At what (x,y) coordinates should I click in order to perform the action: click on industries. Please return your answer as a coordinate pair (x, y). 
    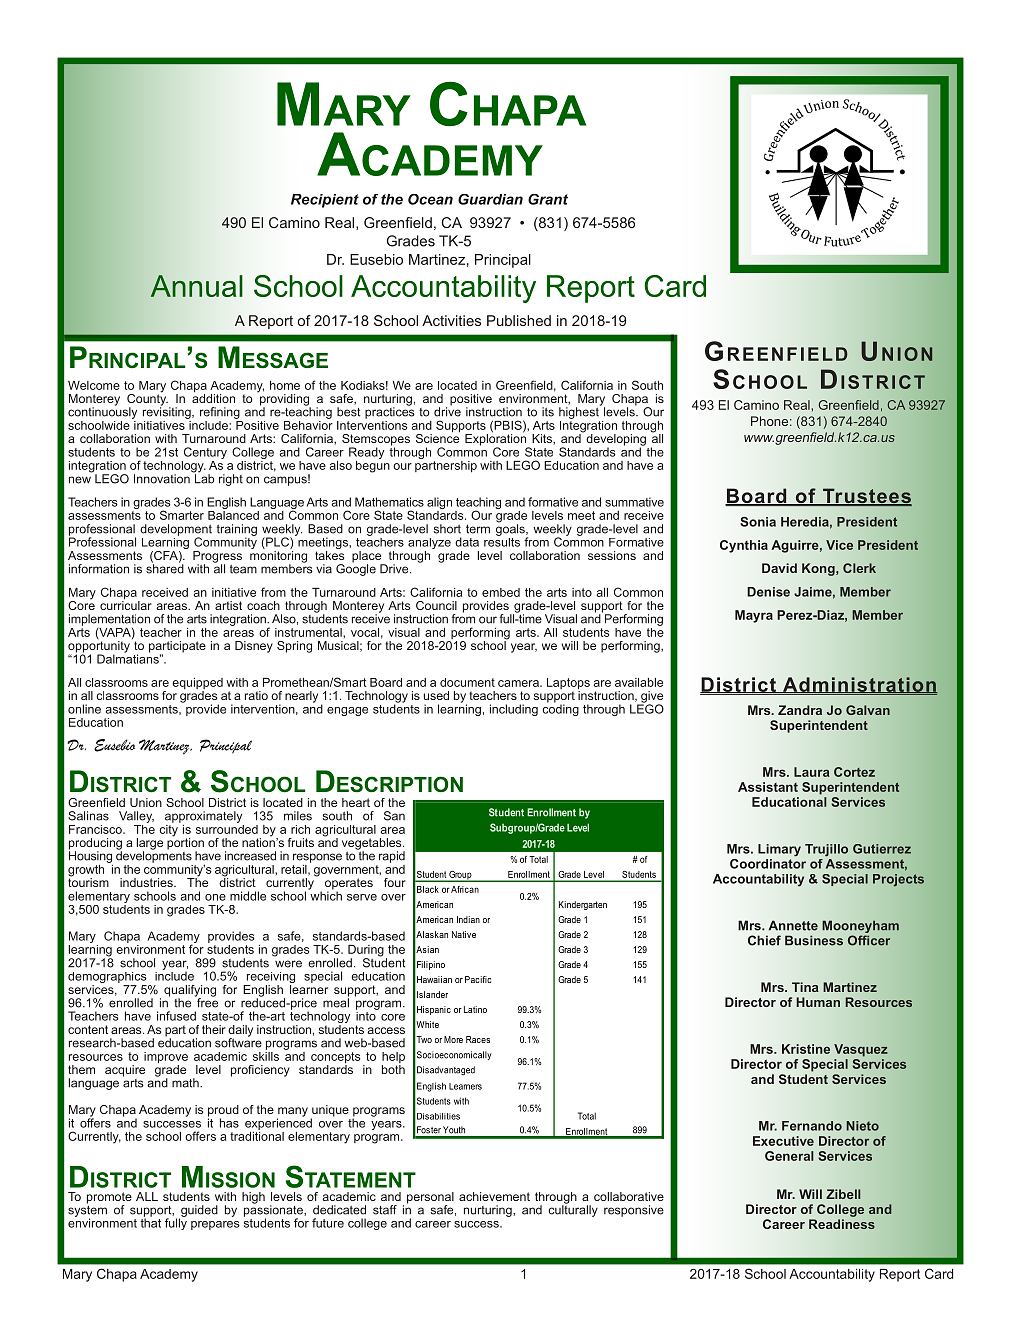
    Looking at the image, I should click on (147, 882).
